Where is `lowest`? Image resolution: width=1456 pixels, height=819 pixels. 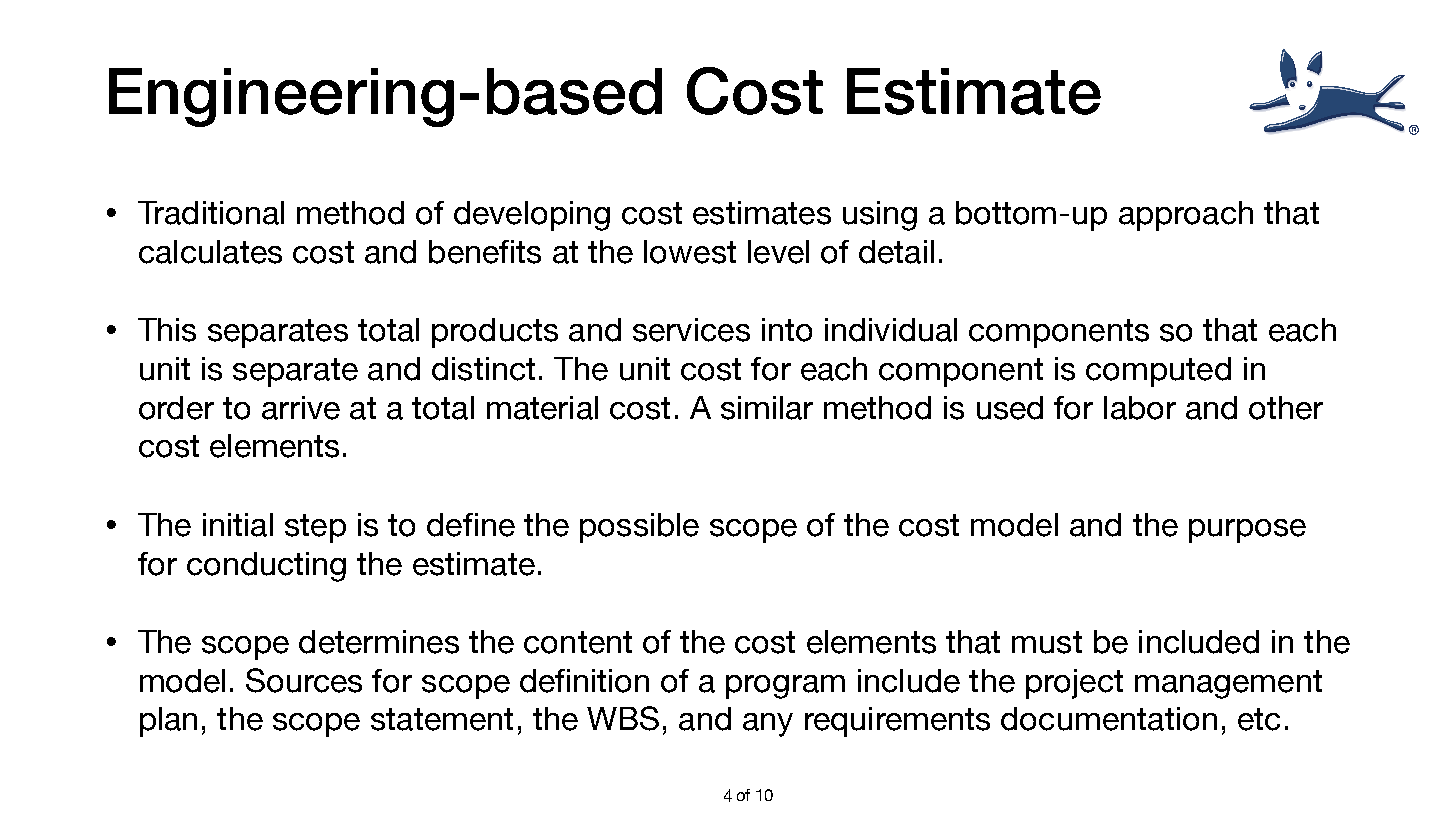 lowest is located at coordinates (690, 252).
